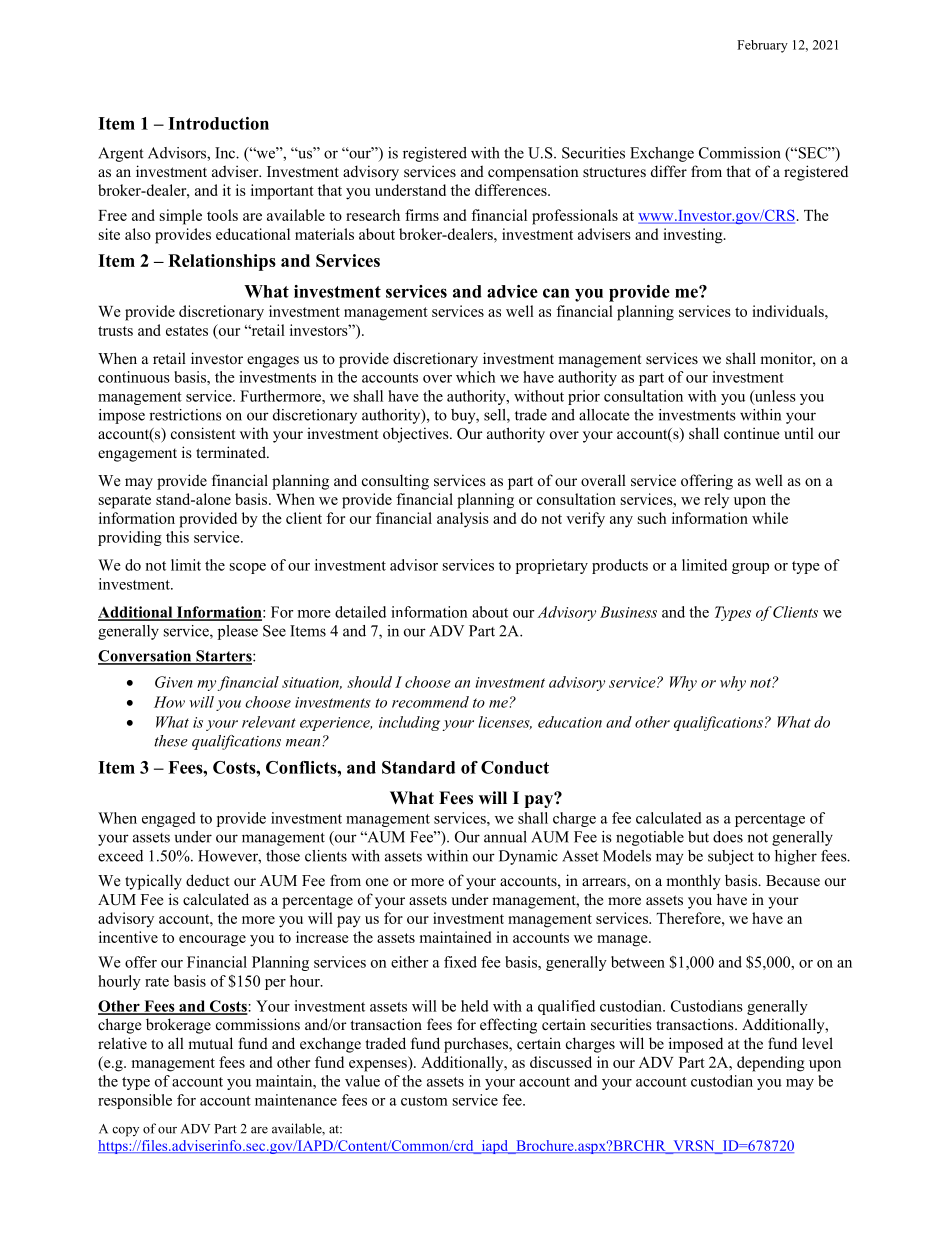 This image has width=952, height=1233. What do you see at coordinates (171, 741) in the image?
I see `these` at bounding box center [171, 741].
